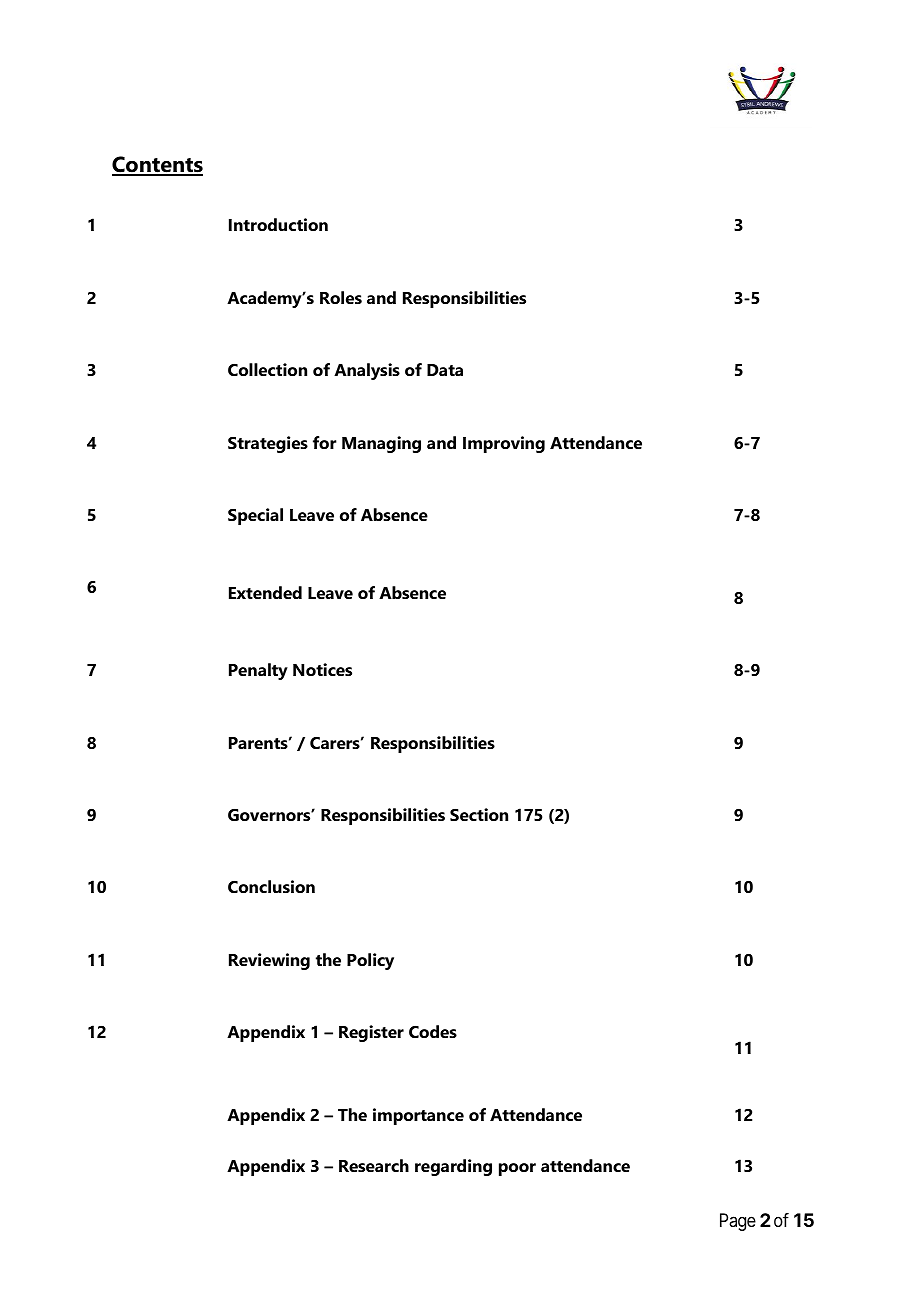 The image size is (924, 1308). Describe the element at coordinates (479, 814) in the image. I see `Section` at that location.
